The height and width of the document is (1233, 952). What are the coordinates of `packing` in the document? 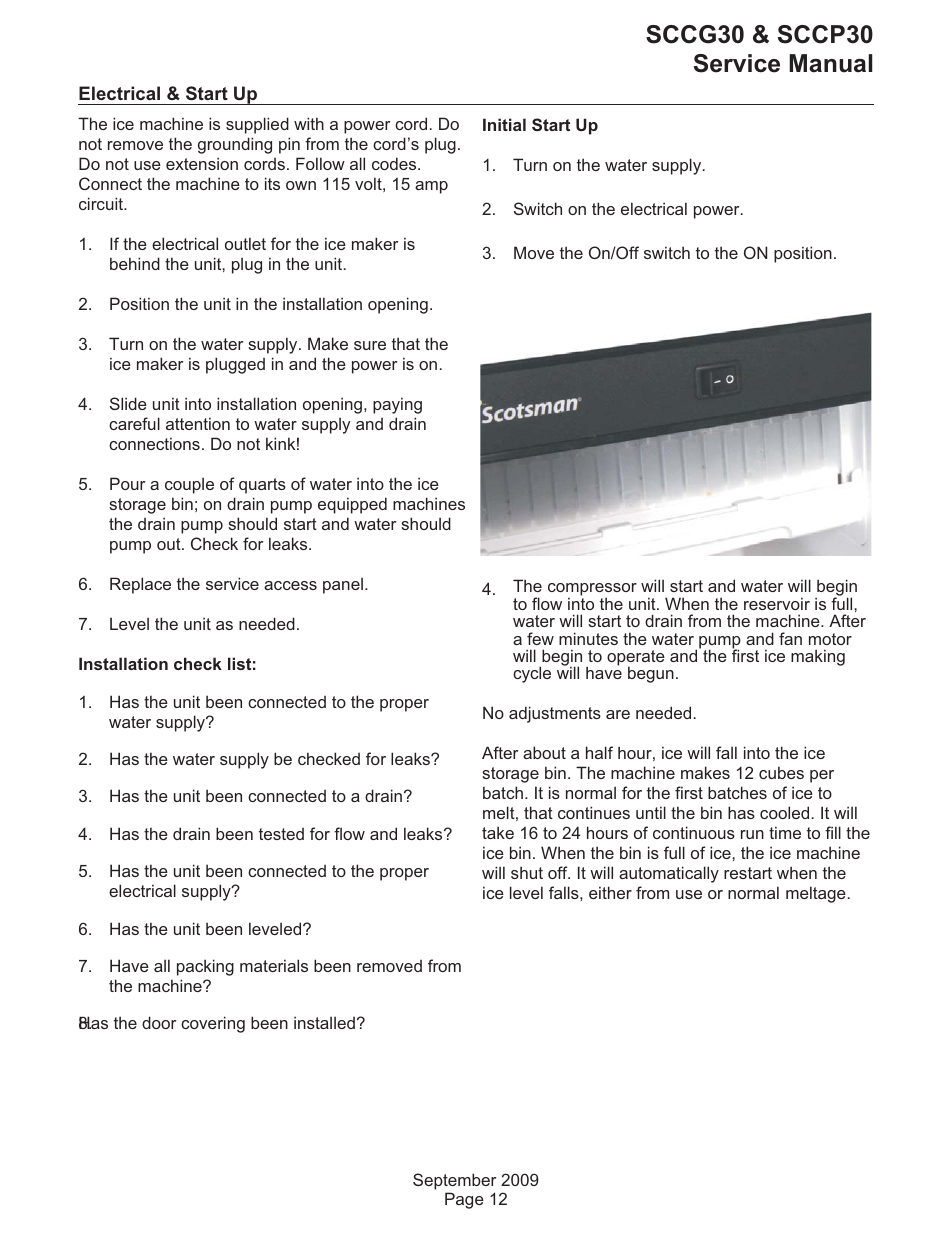 It's located at (205, 967).
